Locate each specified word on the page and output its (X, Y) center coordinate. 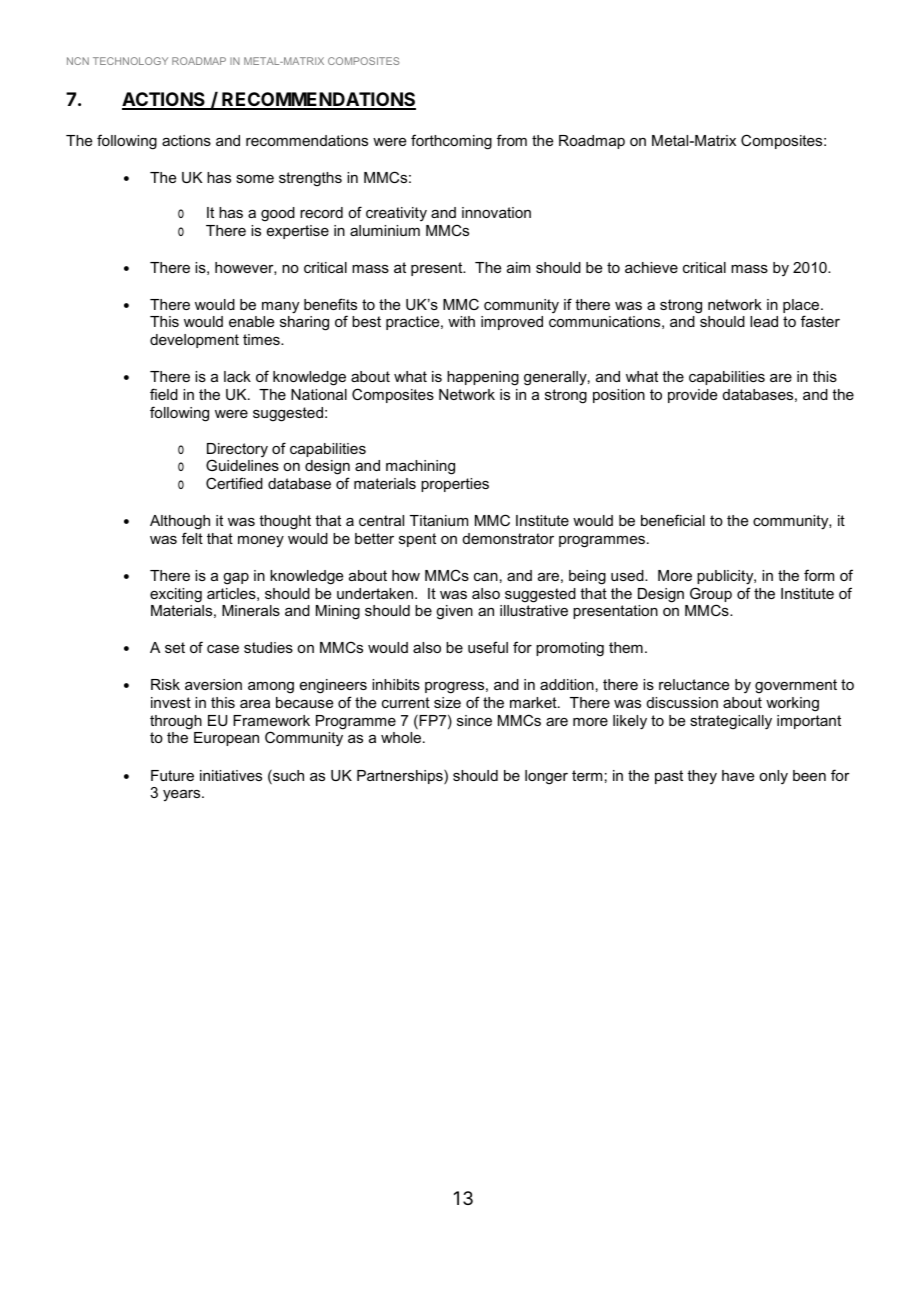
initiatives (231, 775)
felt (192, 538)
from (512, 140)
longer (546, 777)
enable (251, 321)
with (461, 321)
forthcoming (451, 142)
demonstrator (508, 538)
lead (764, 321)
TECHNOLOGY (130, 61)
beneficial (673, 520)
